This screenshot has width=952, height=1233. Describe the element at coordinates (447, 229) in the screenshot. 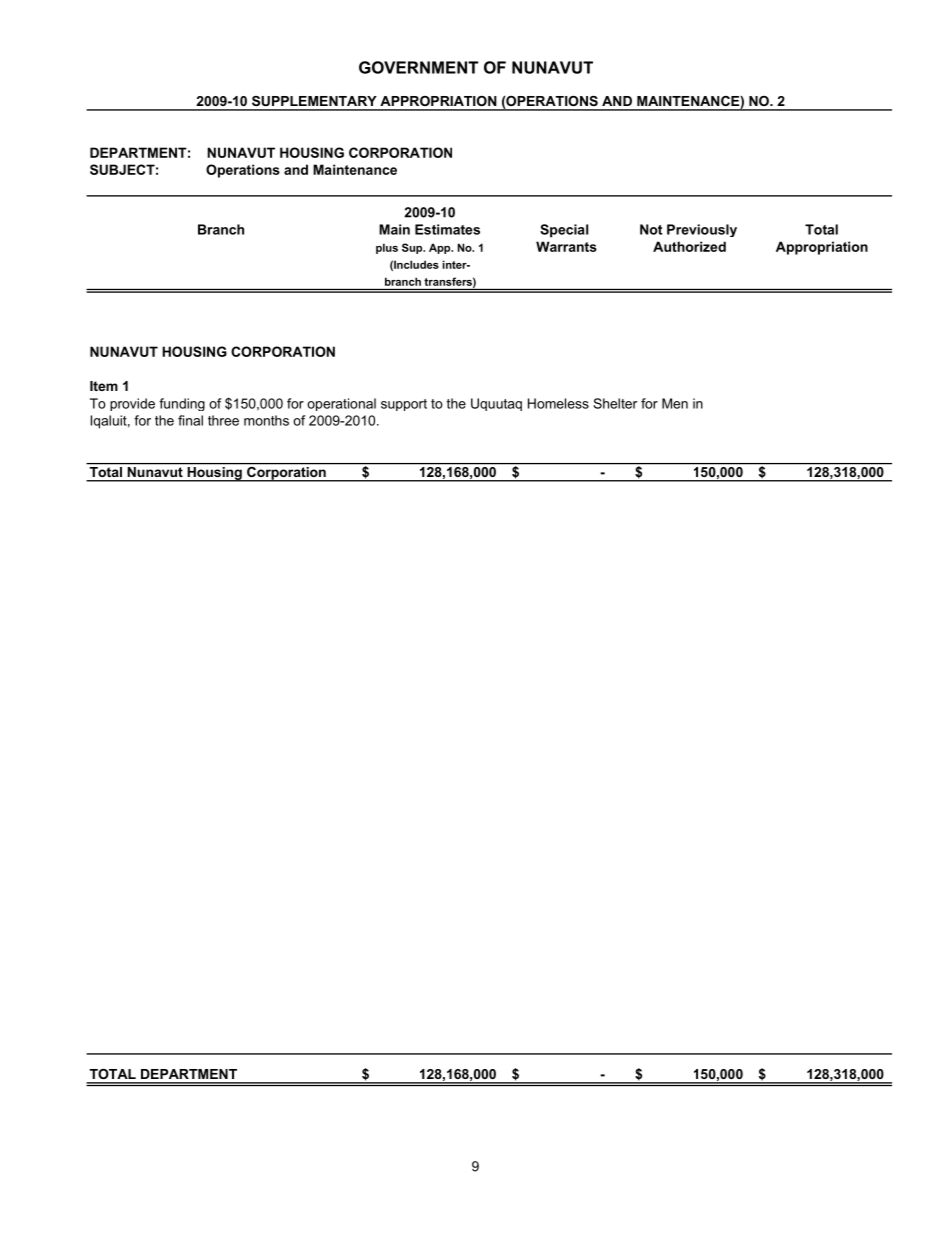

I see `Estimates` at that location.
